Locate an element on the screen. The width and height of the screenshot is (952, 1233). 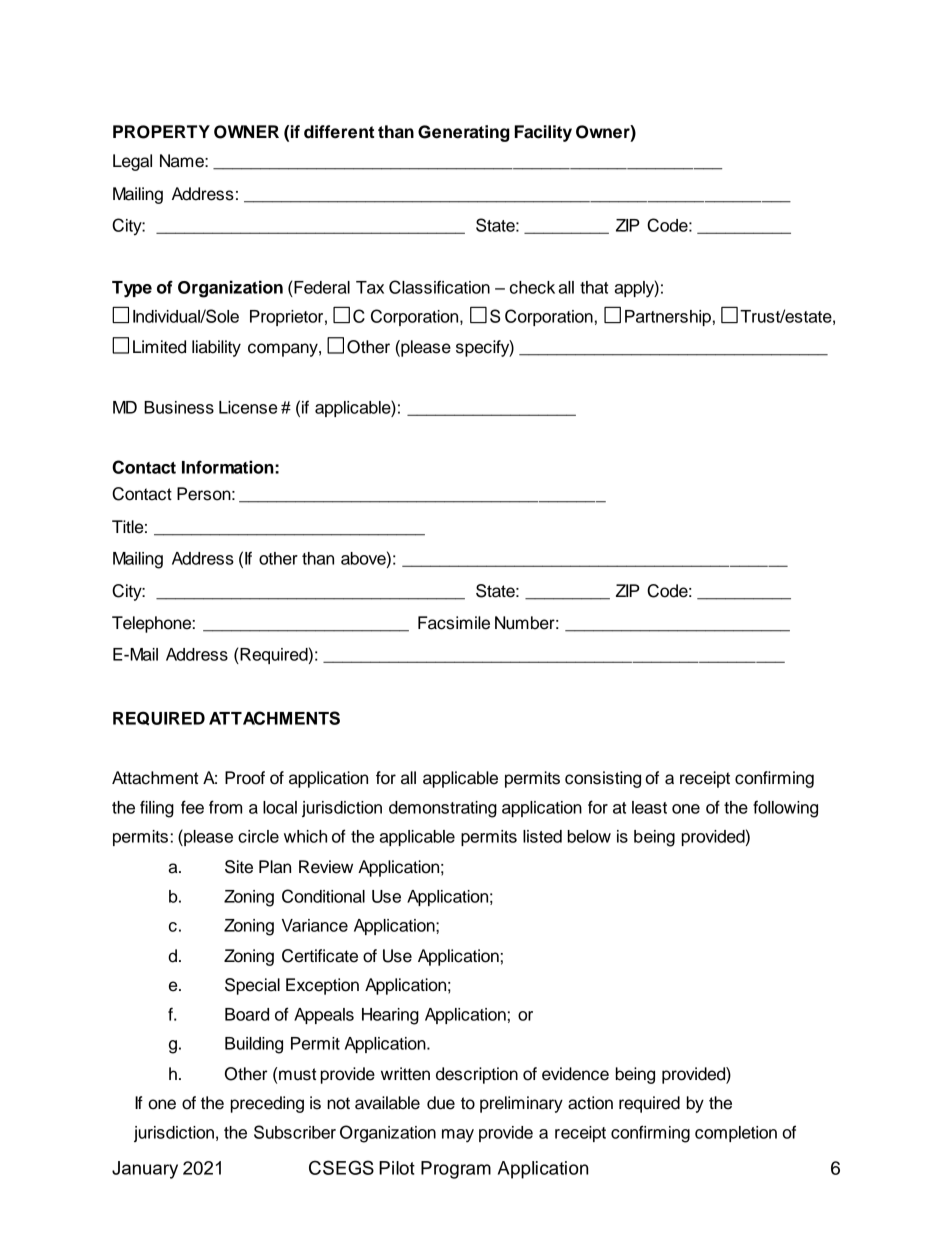
preceding is located at coordinates (267, 1104).
